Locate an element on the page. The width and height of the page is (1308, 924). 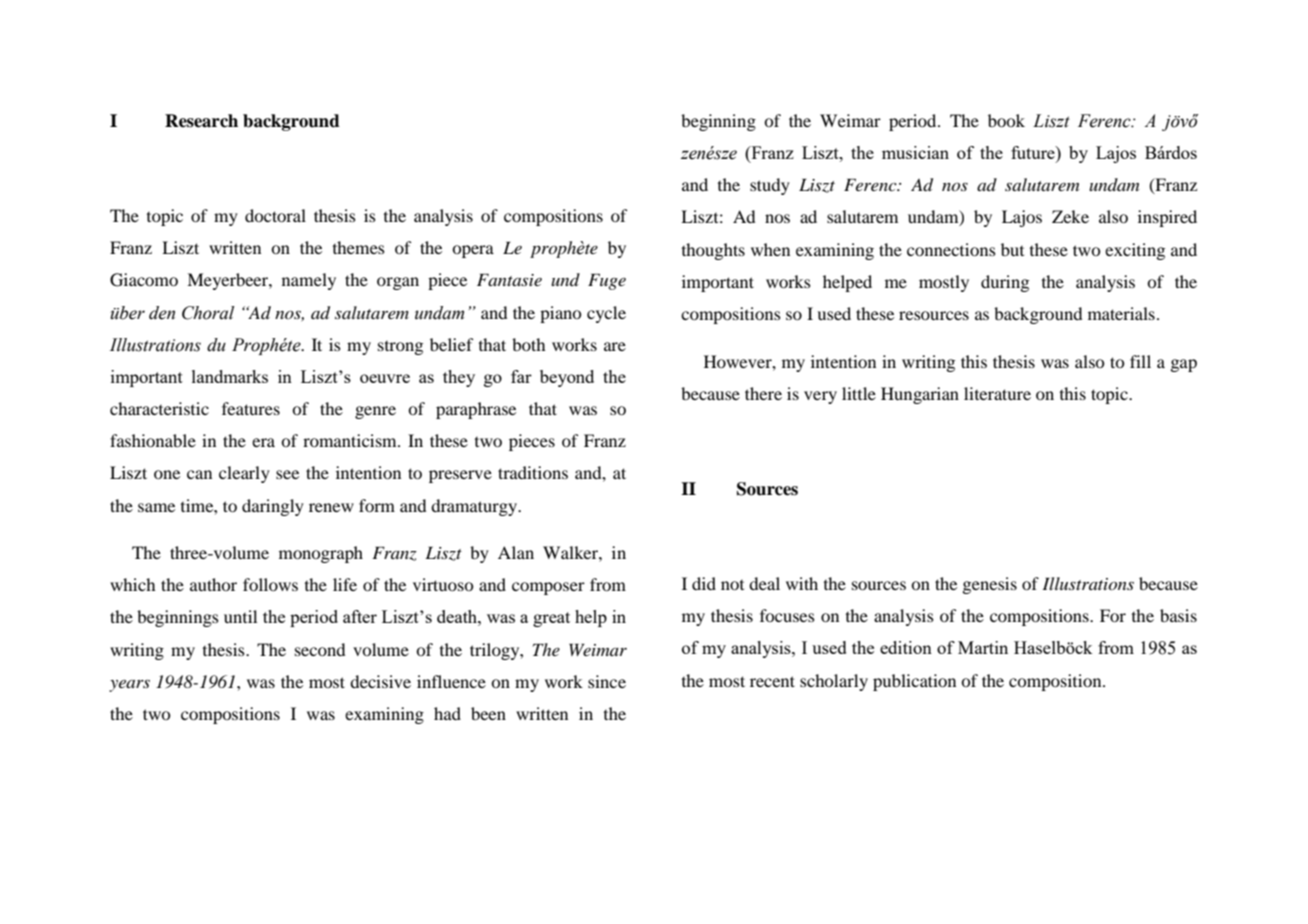
dramaturgy is located at coordinates (475, 507).
